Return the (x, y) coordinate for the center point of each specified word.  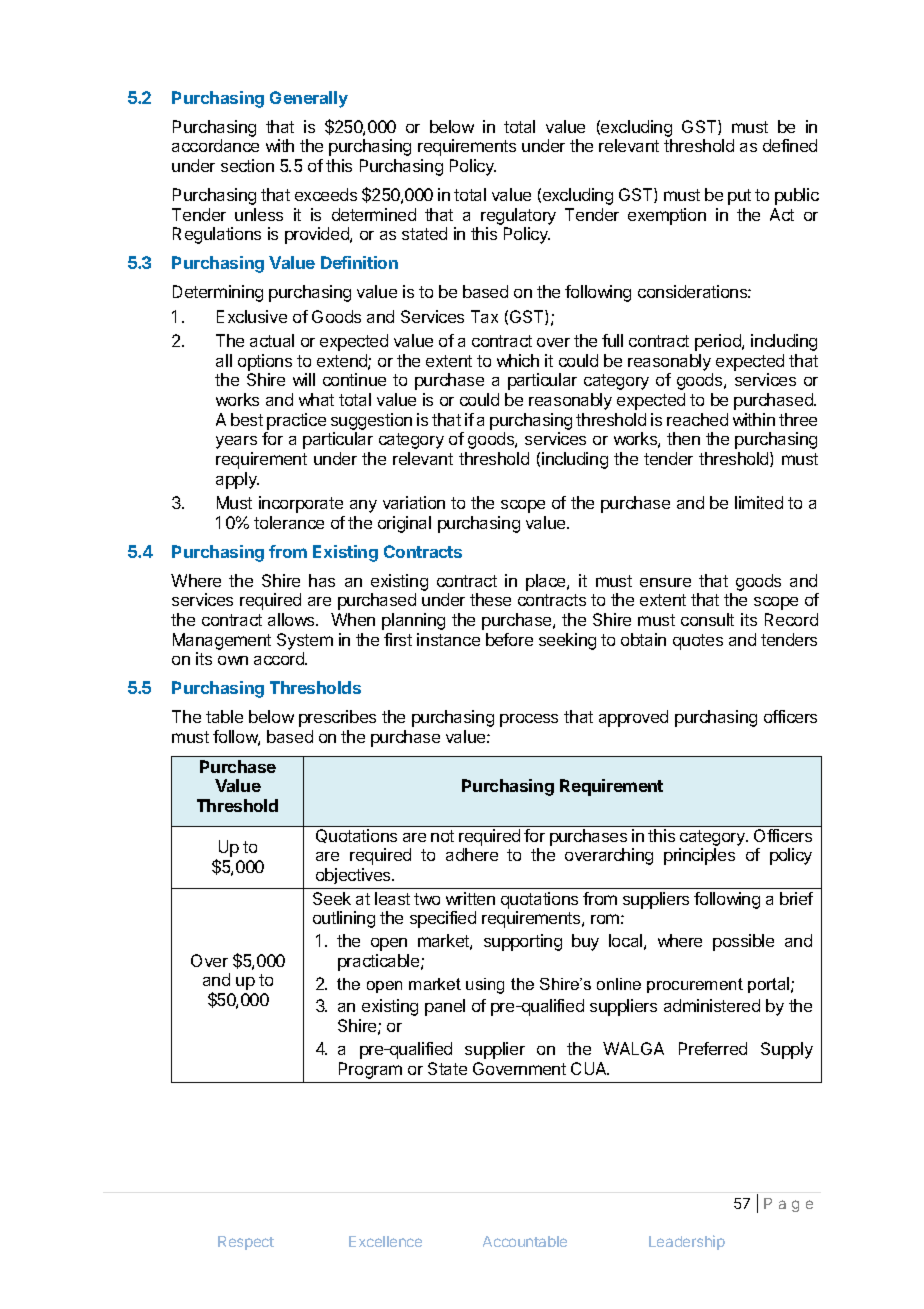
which (518, 360)
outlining (344, 919)
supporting (523, 942)
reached (697, 419)
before (509, 639)
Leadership (687, 1242)
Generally (309, 99)
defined (790, 145)
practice (296, 421)
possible (743, 942)
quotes (698, 642)
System (305, 641)
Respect (246, 1243)
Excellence (385, 1241)
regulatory (518, 218)
